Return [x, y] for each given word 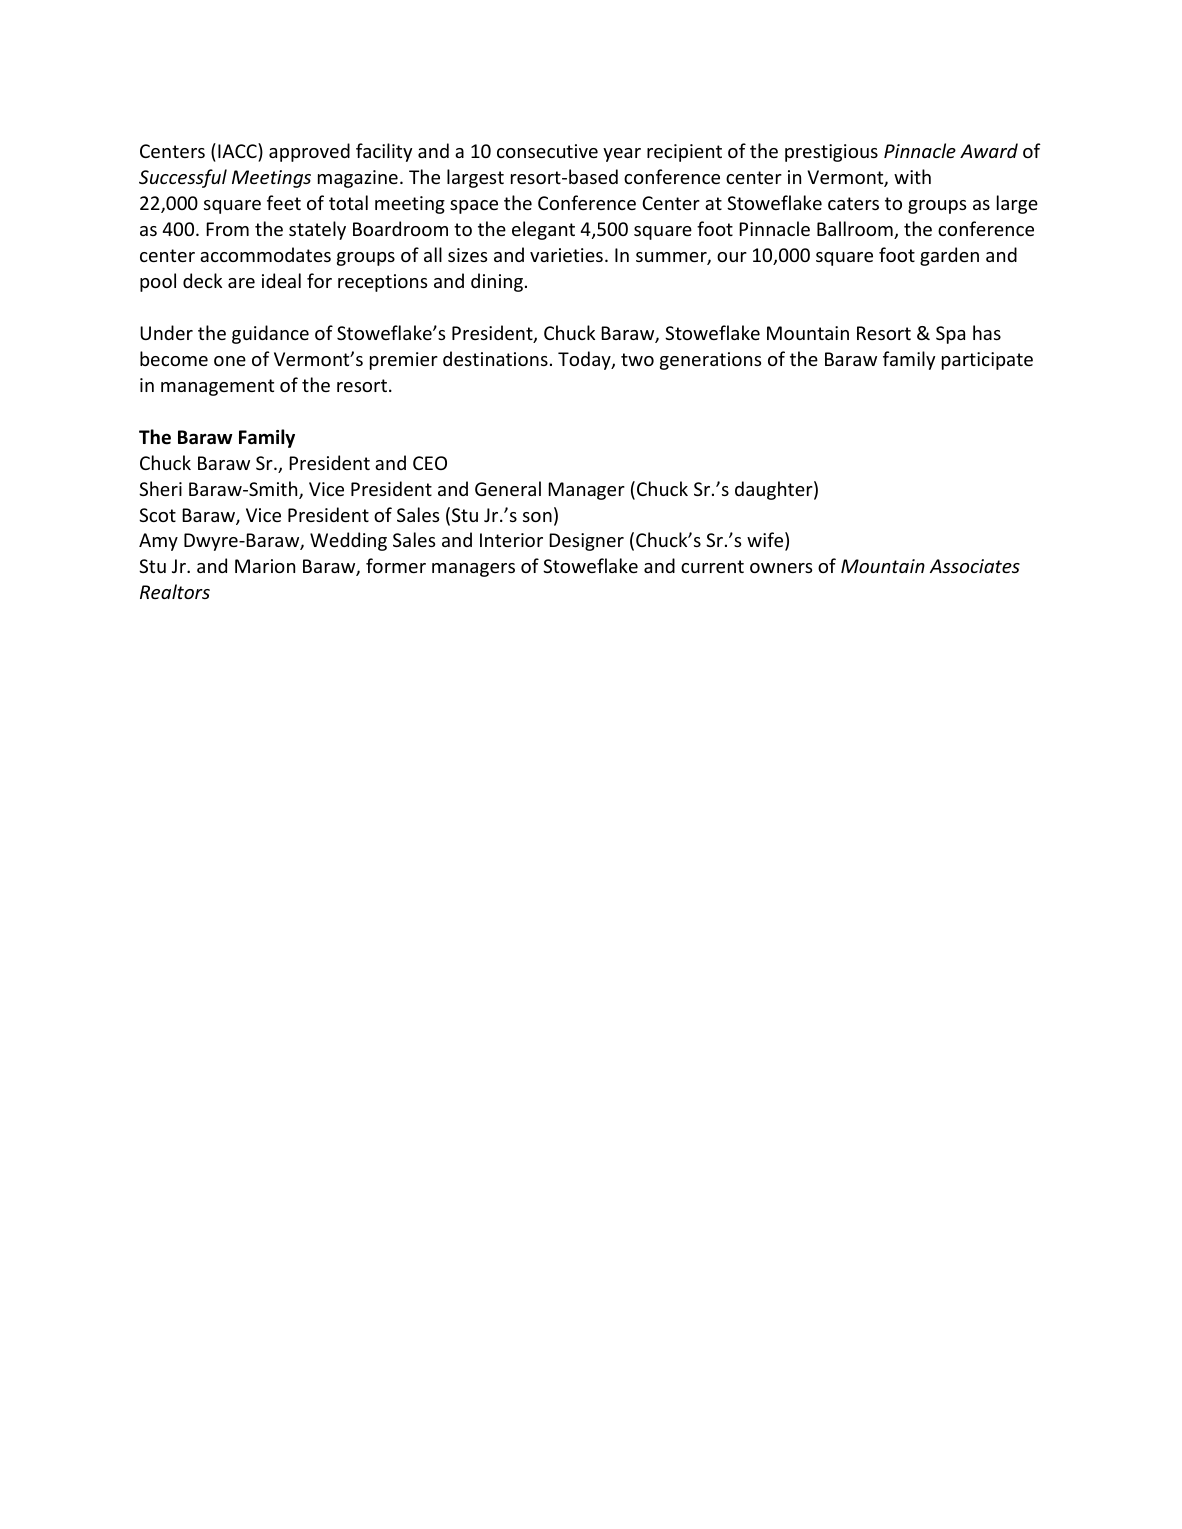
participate [987, 361]
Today [585, 360]
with [912, 176]
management [217, 387]
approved [309, 152]
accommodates [265, 254]
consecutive [547, 151]
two [637, 359]
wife [766, 541]
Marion [265, 566]
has [987, 332]
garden [949, 256]
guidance [270, 334]
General [508, 488]
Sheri [160, 488]
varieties [566, 255]
